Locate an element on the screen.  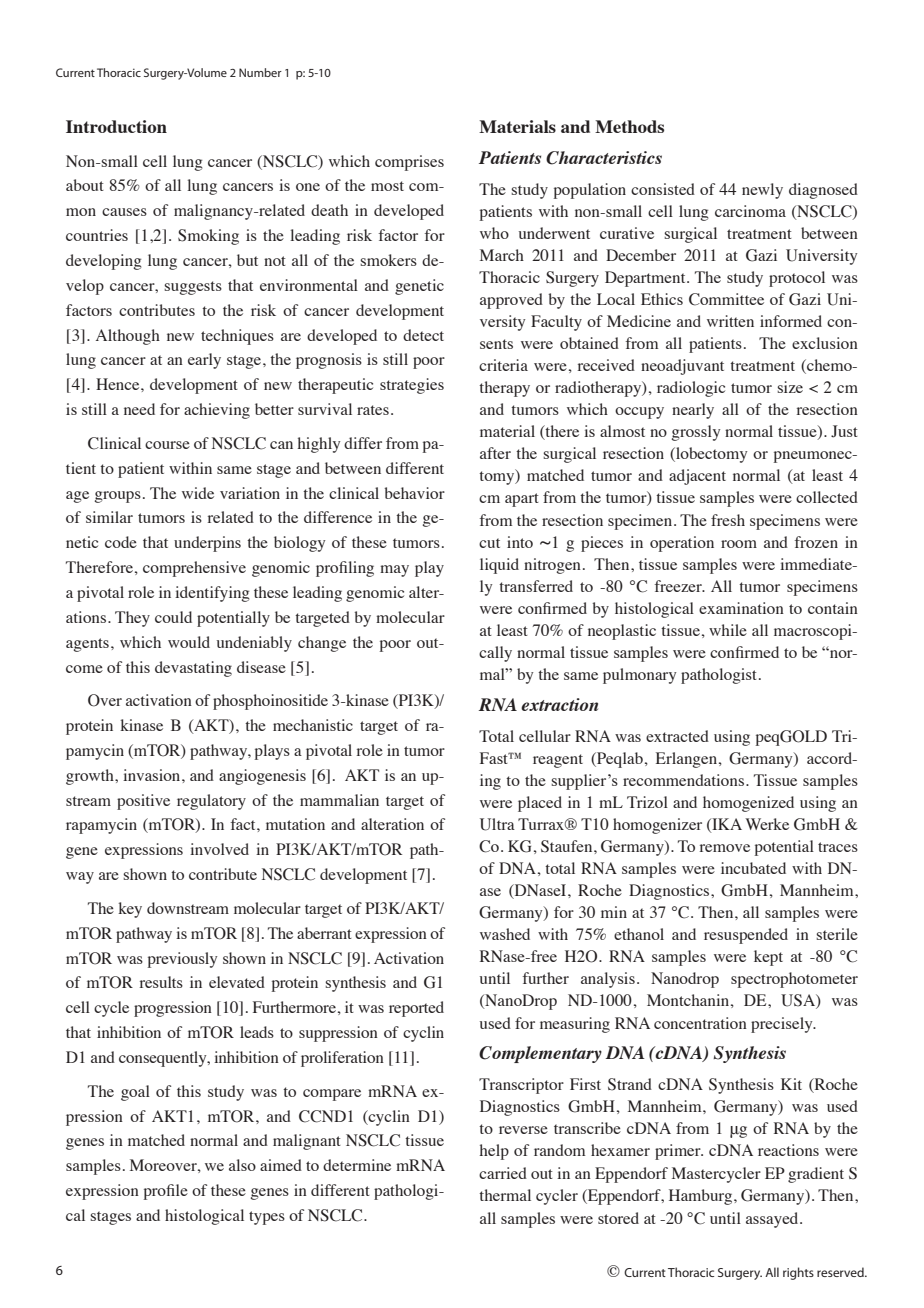
fresh is located at coordinates (728, 520).
